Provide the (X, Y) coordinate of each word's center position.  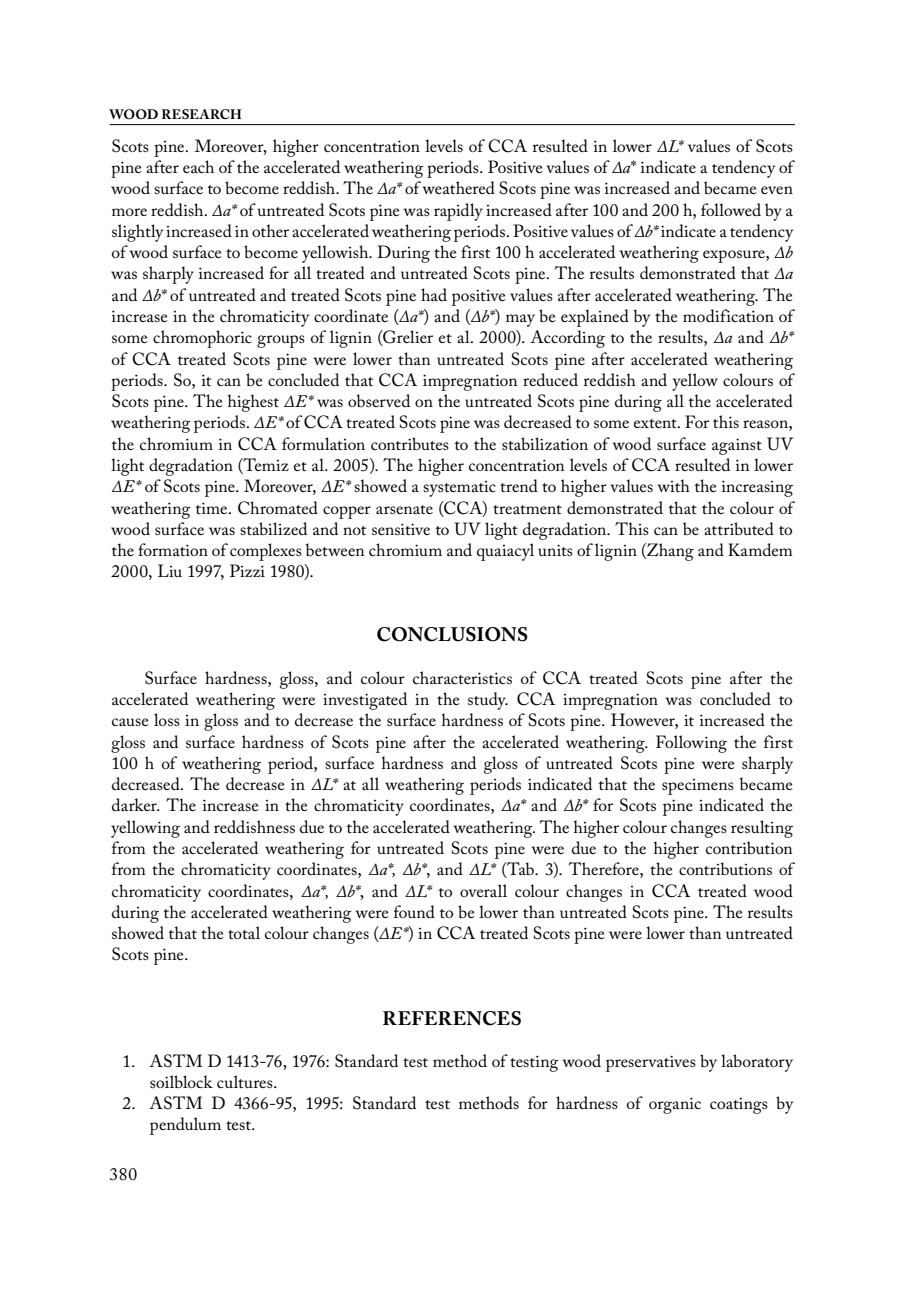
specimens (698, 787)
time (213, 508)
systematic (459, 489)
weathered (458, 187)
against (737, 446)
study (488, 701)
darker (135, 804)
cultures (246, 1081)
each (198, 166)
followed (731, 209)
